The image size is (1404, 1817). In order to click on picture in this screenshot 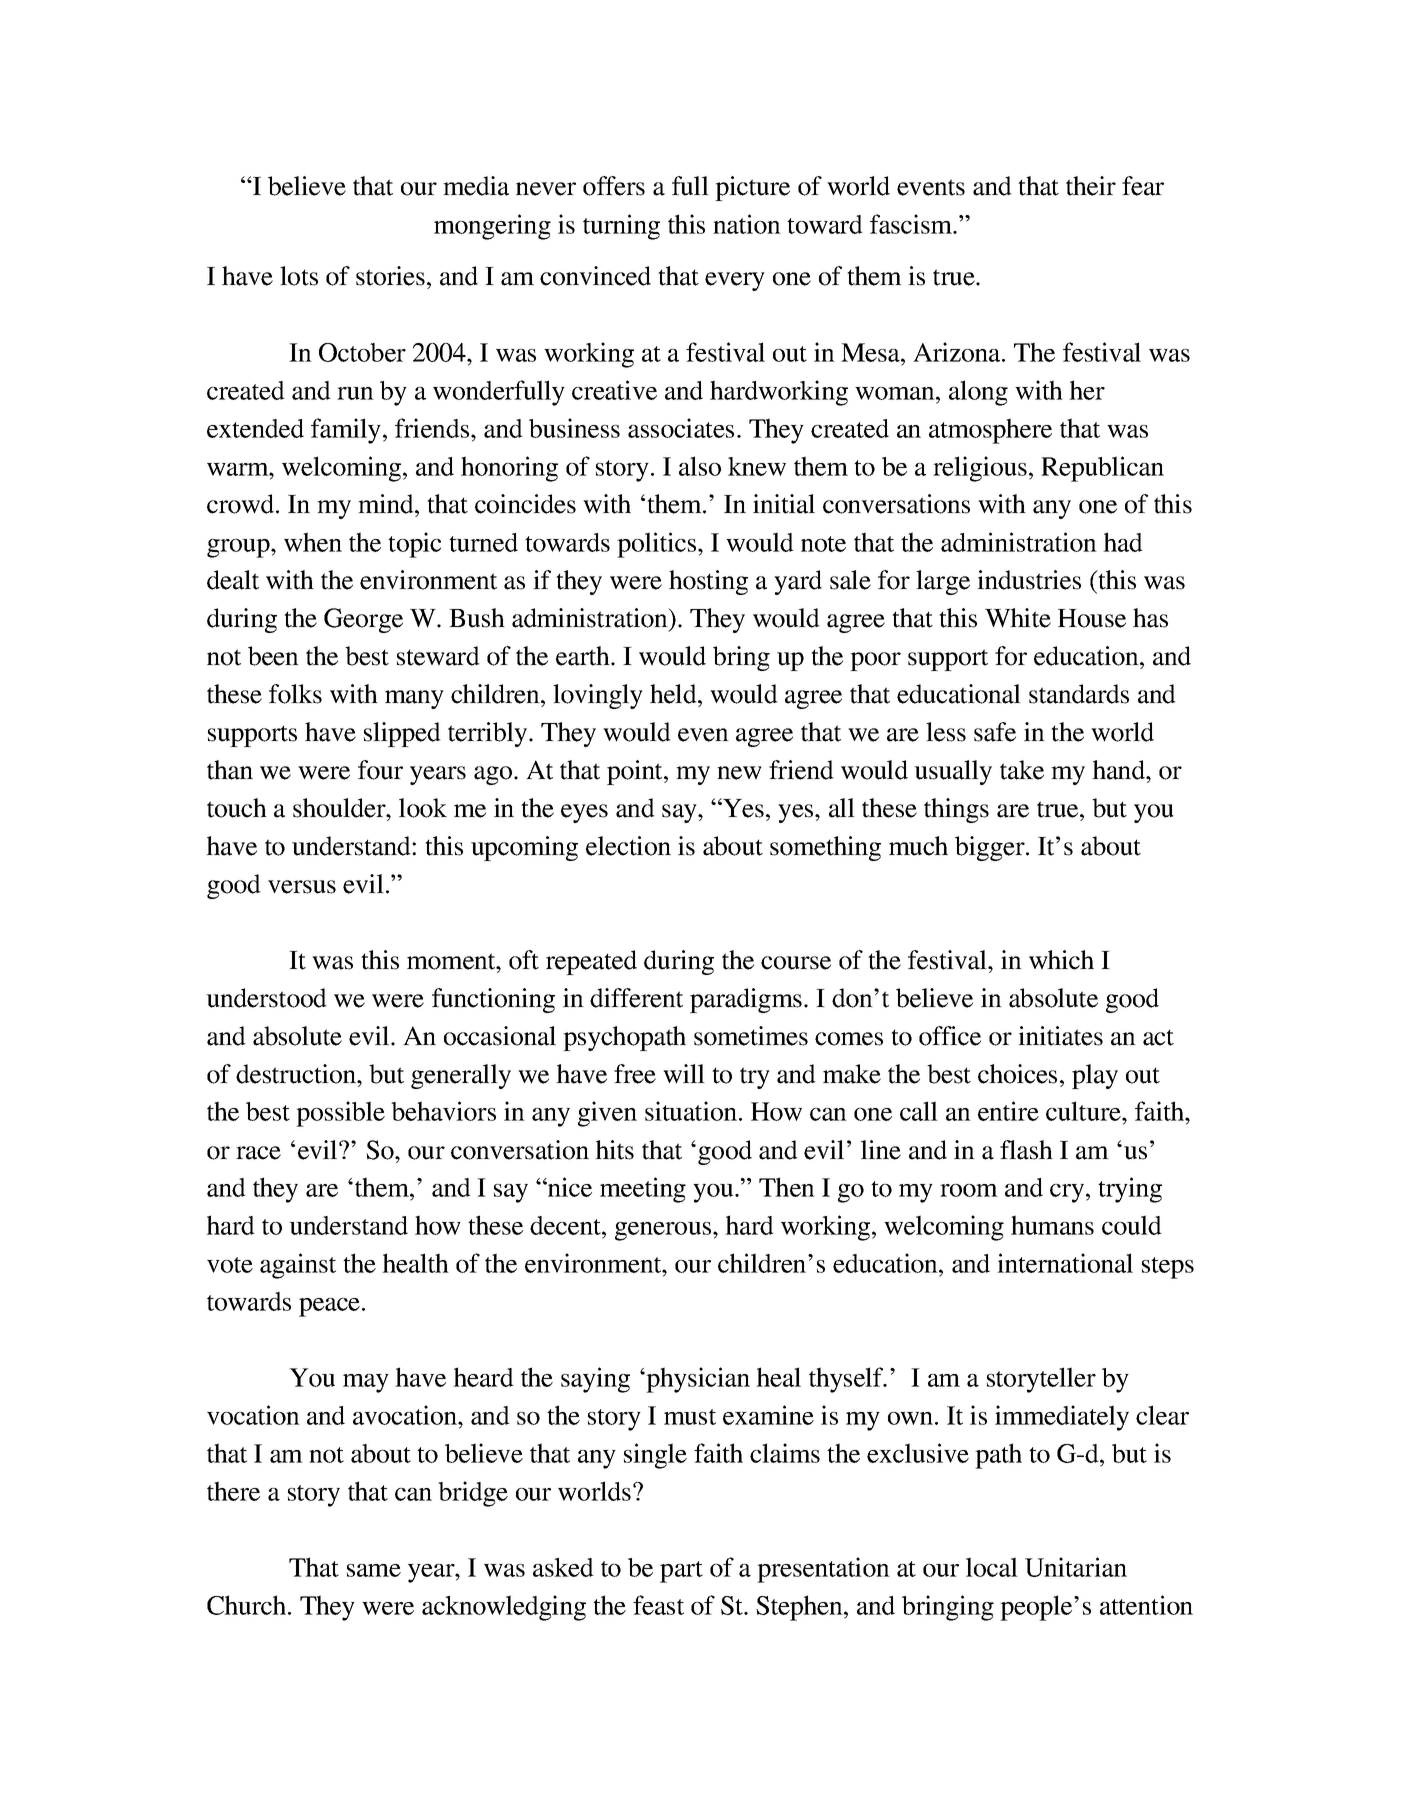, I will do `click(752, 188)`.
